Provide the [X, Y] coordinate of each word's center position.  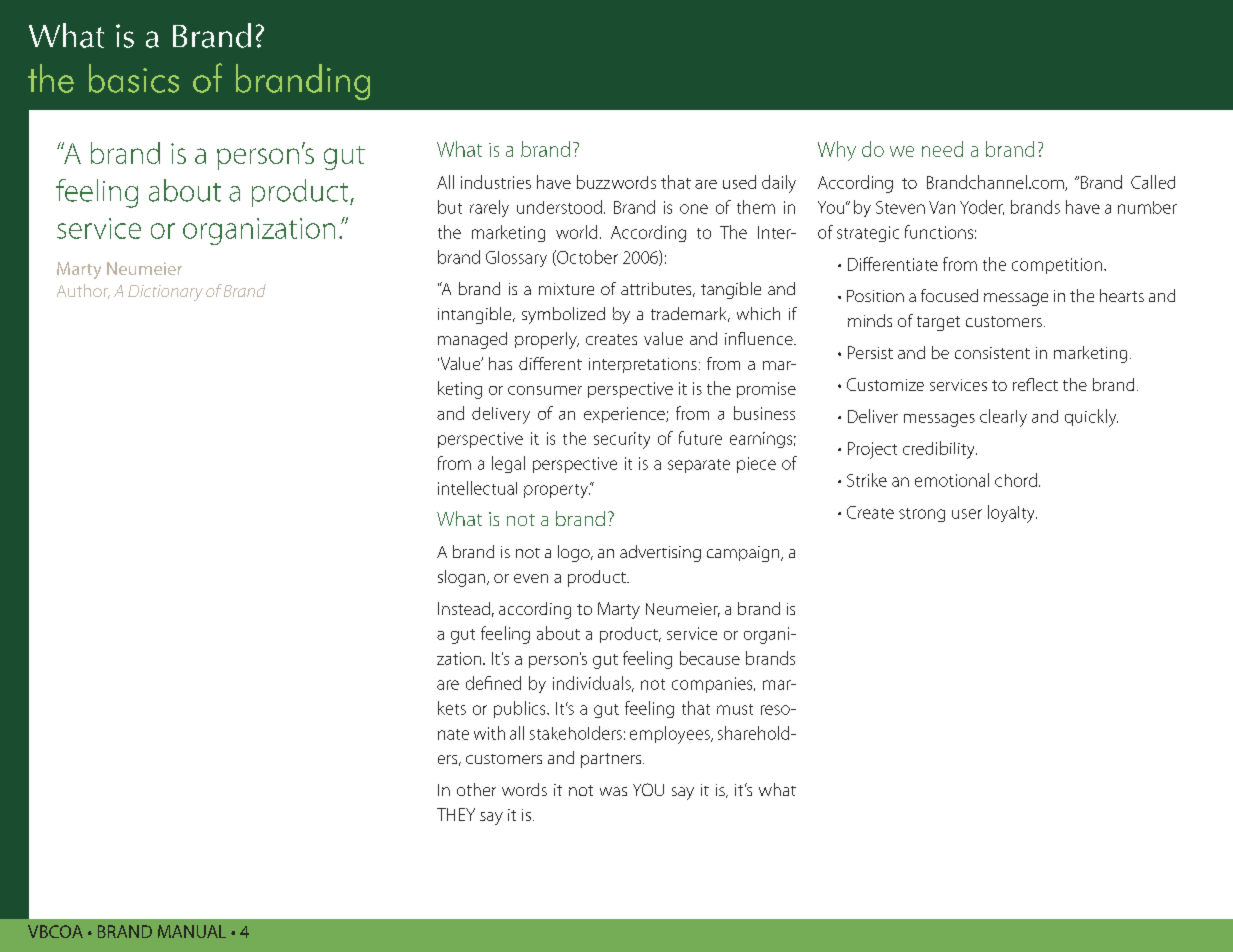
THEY [456, 814]
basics [134, 78]
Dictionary [165, 293]
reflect [1035, 384]
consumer [545, 390]
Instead [464, 608]
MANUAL [192, 931]
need [942, 149]
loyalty [1012, 514]
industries [496, 182]
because [710, 658]
